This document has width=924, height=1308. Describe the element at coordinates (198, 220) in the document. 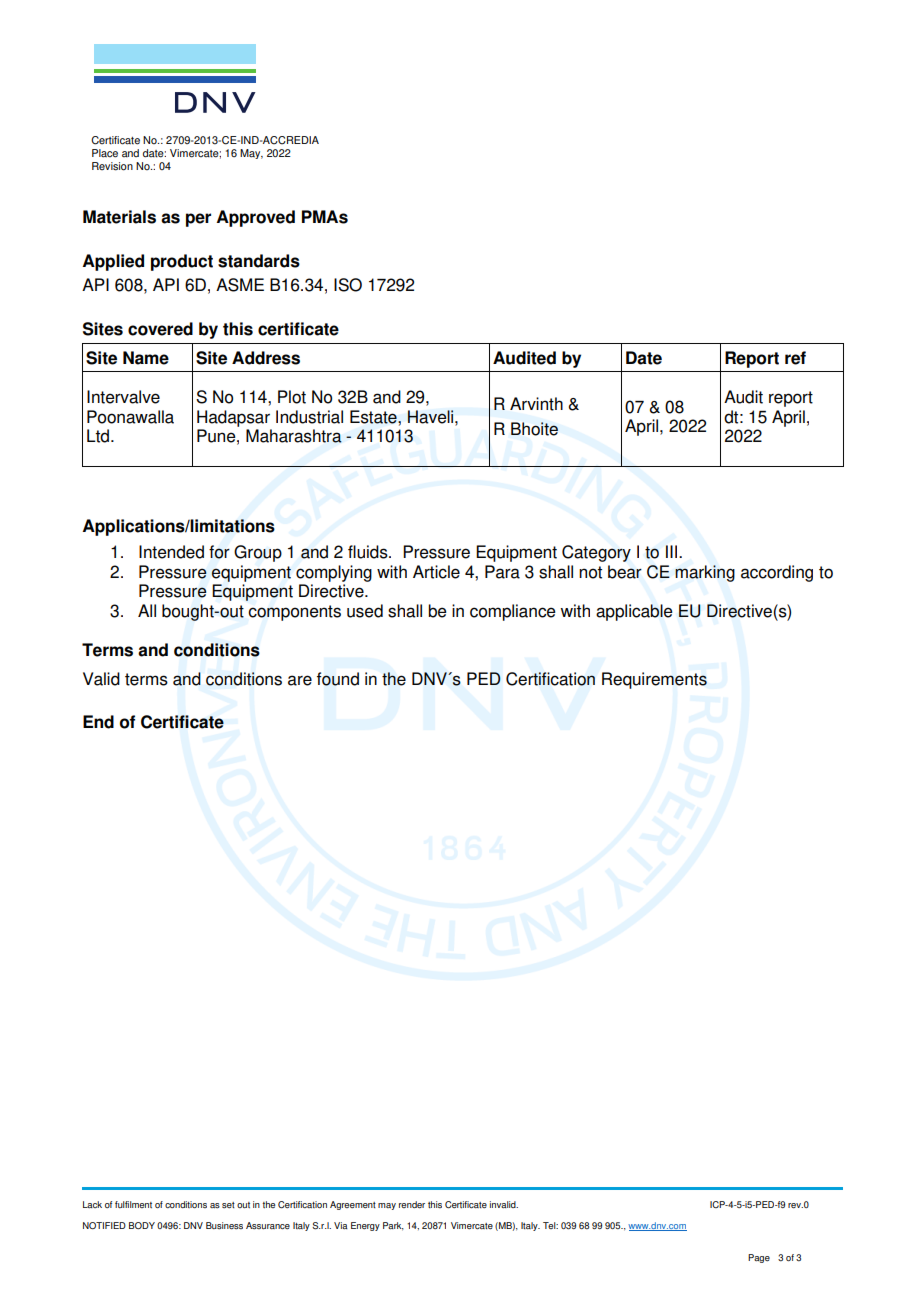

I see `per` at that location.
